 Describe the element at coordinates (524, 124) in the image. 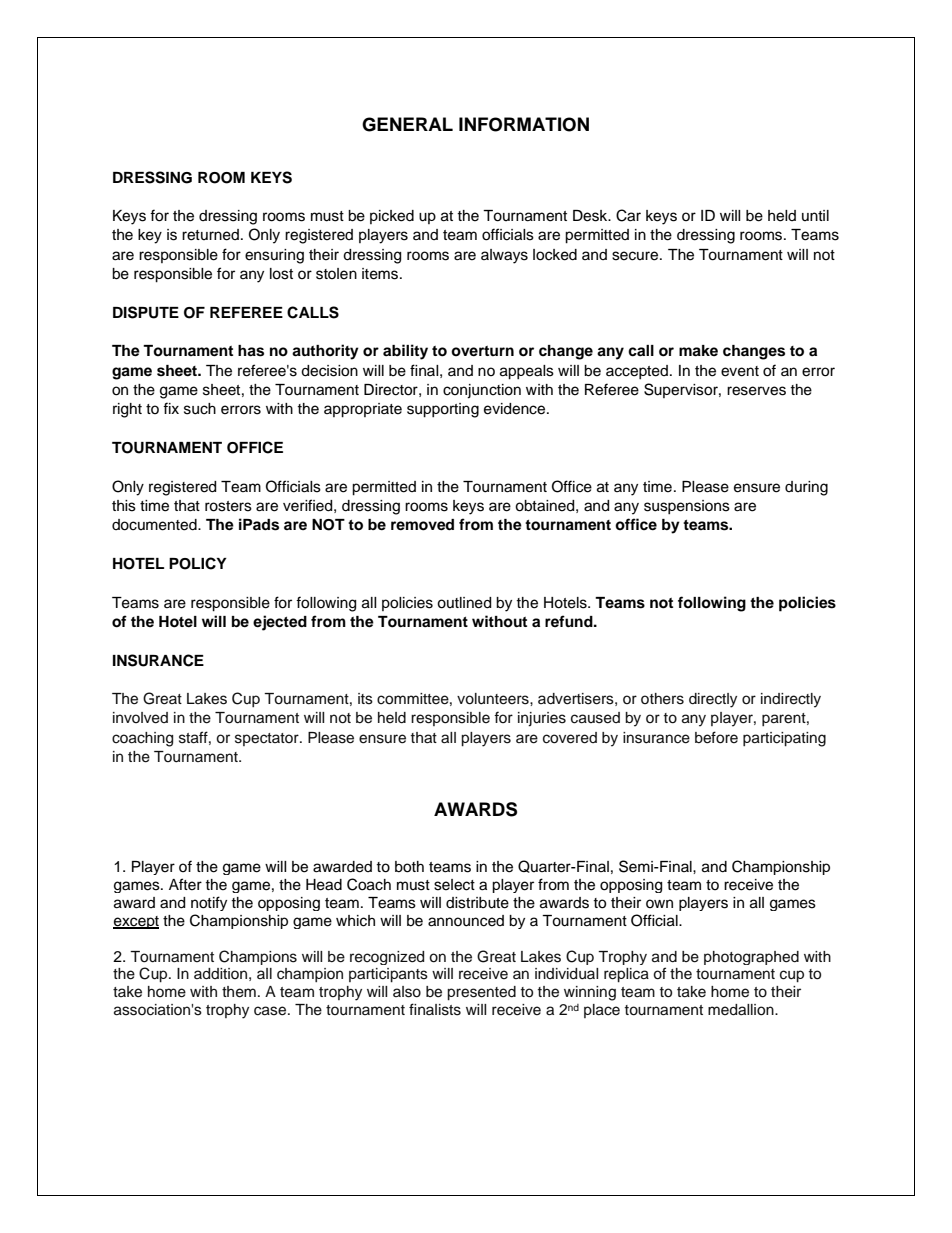

I see `INFORMATION` at that location.
